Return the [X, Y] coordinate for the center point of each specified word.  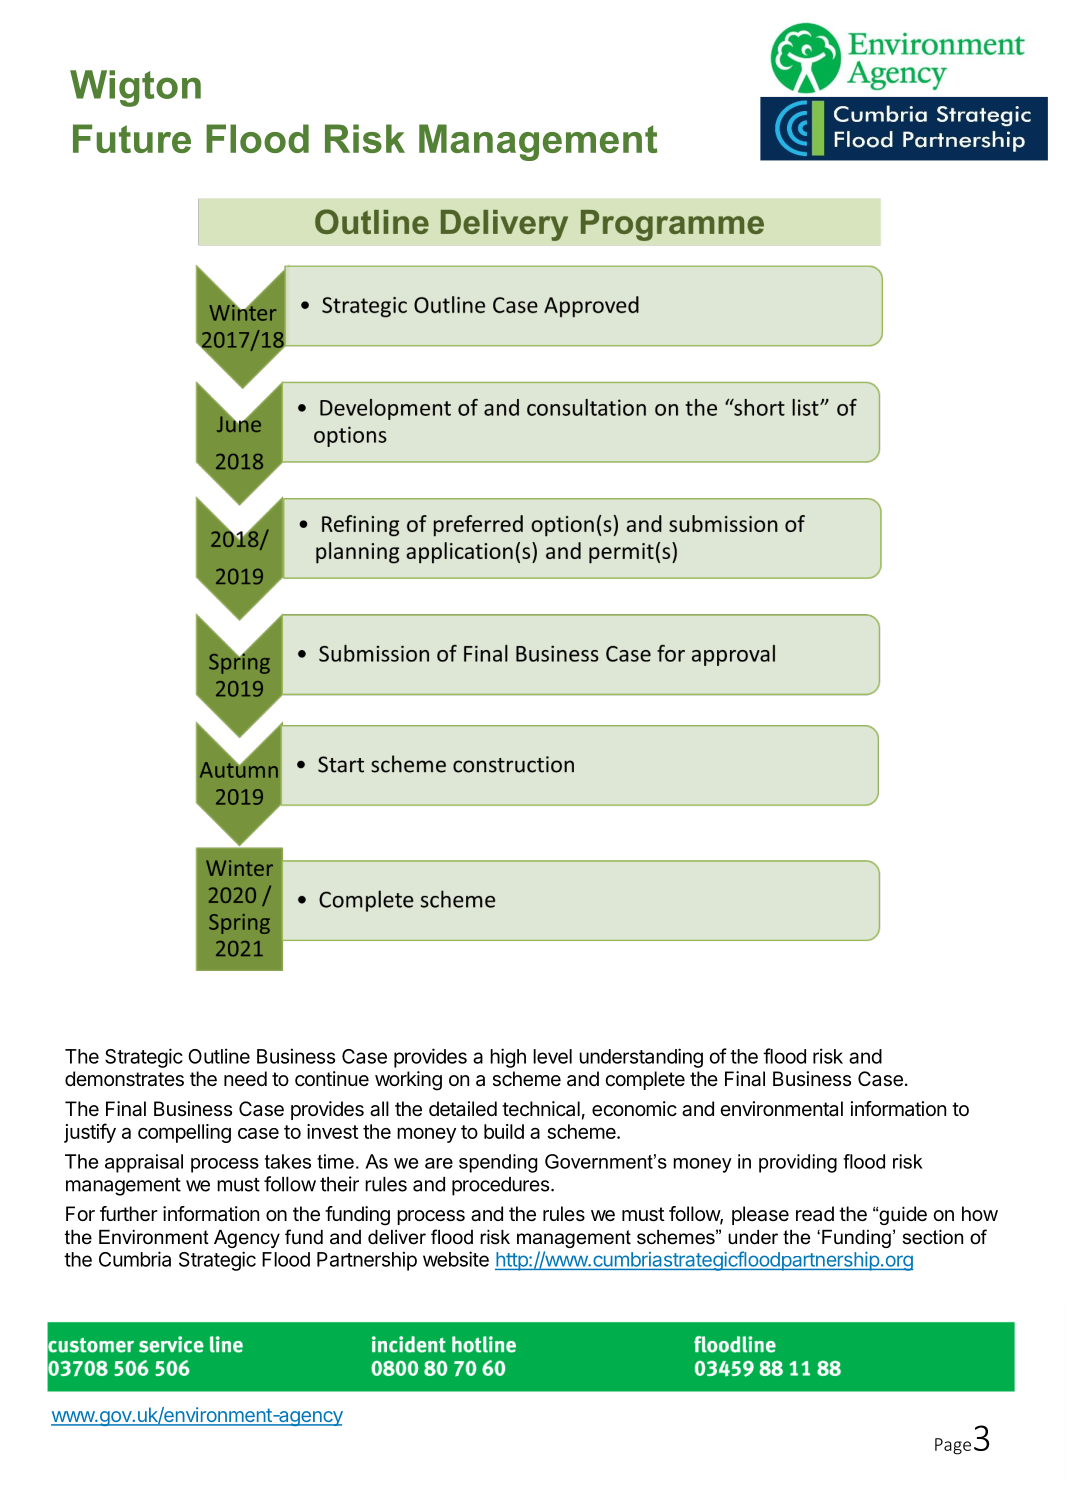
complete [645, 1080]
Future [132, 138]
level [552, 1056]
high [508, 1058]
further [129, 1214]
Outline [219, 1056]
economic [634, 1109]
